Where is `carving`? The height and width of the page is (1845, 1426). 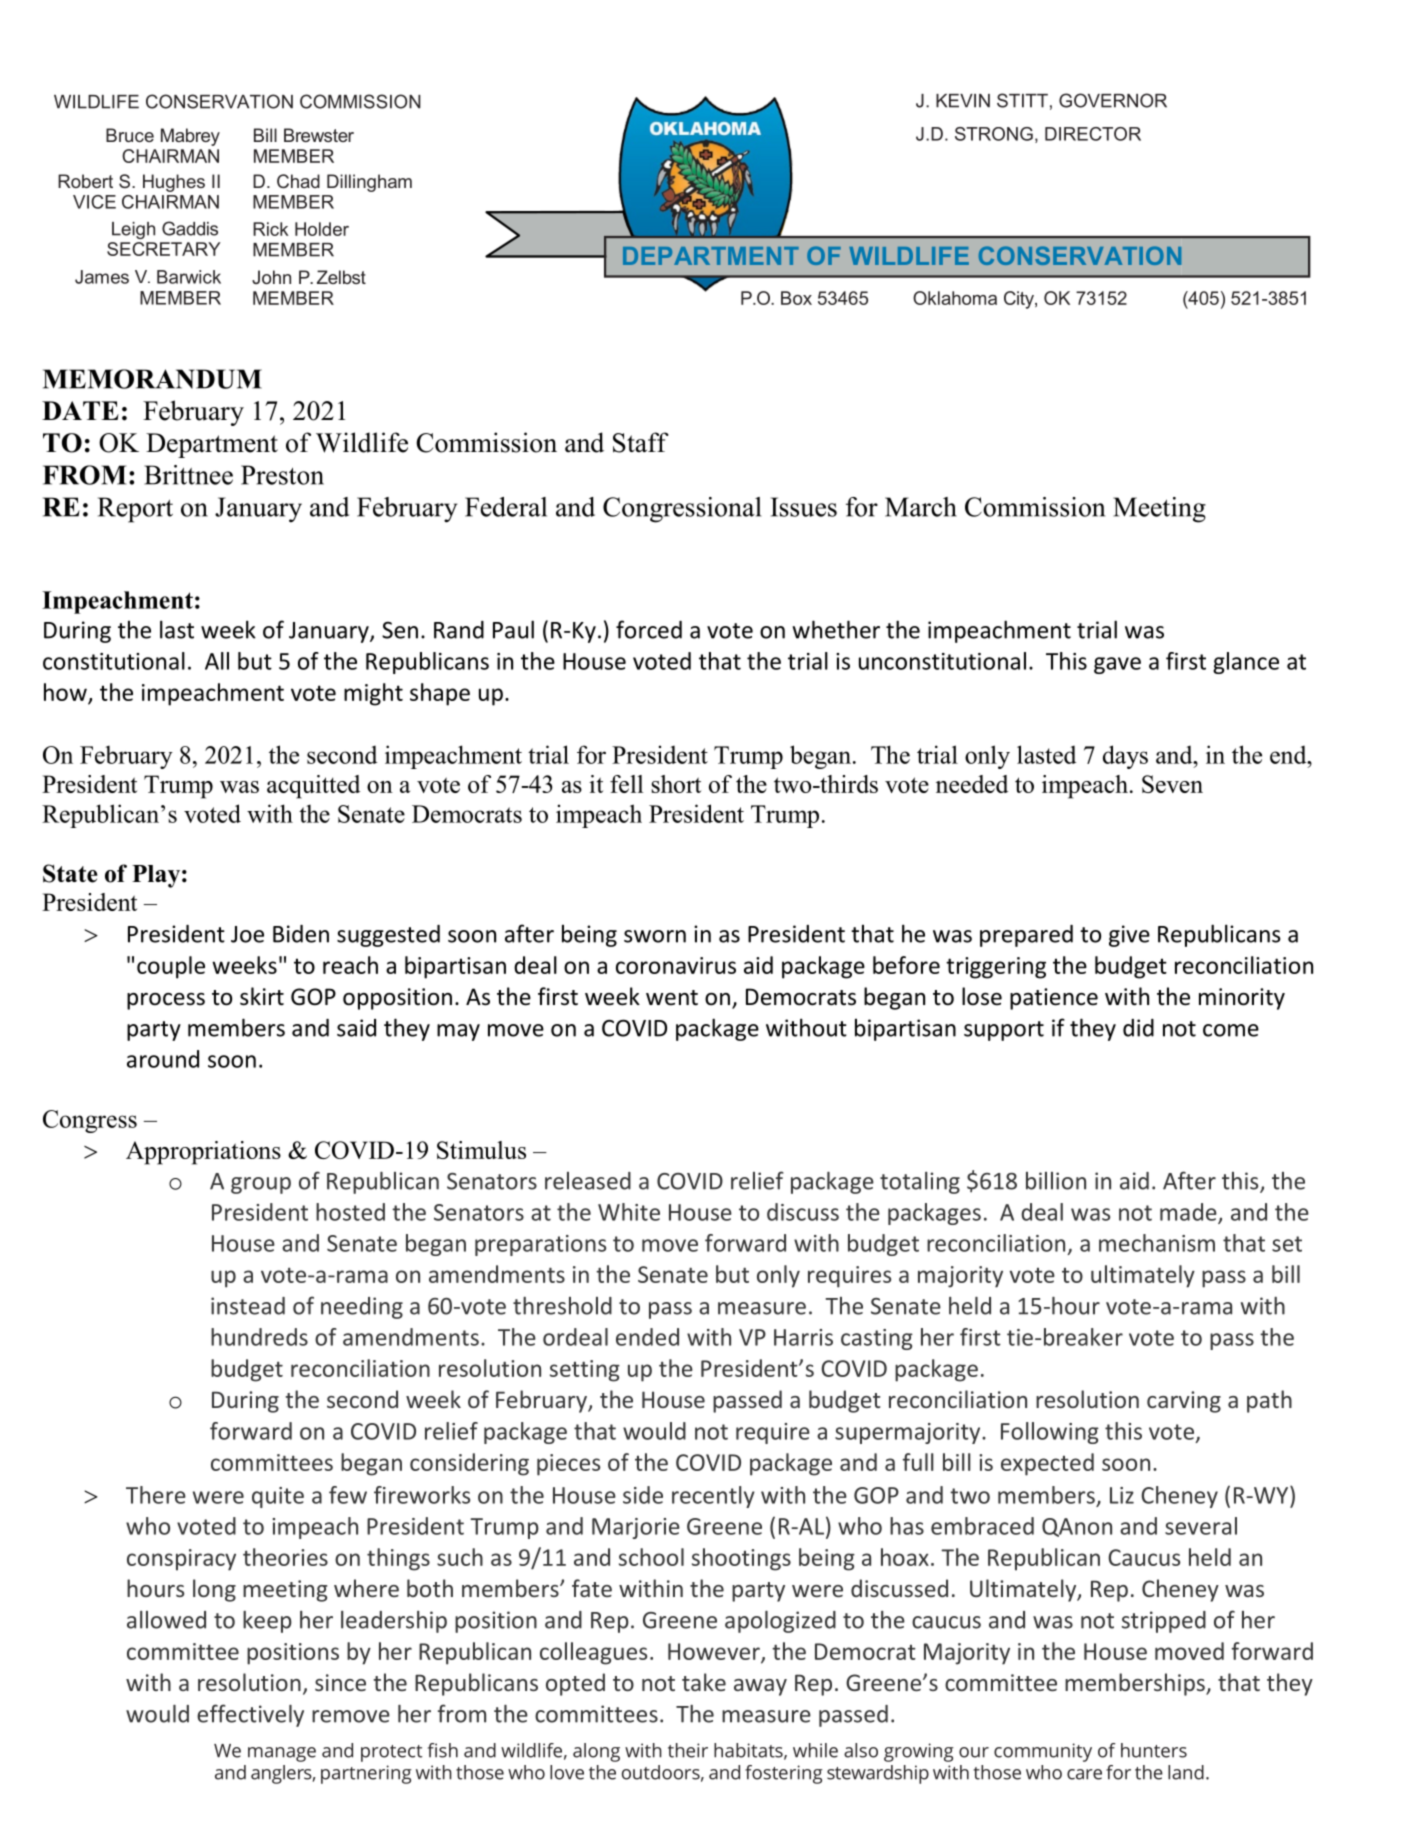
carving is located at coordinates (1184, 1402).
